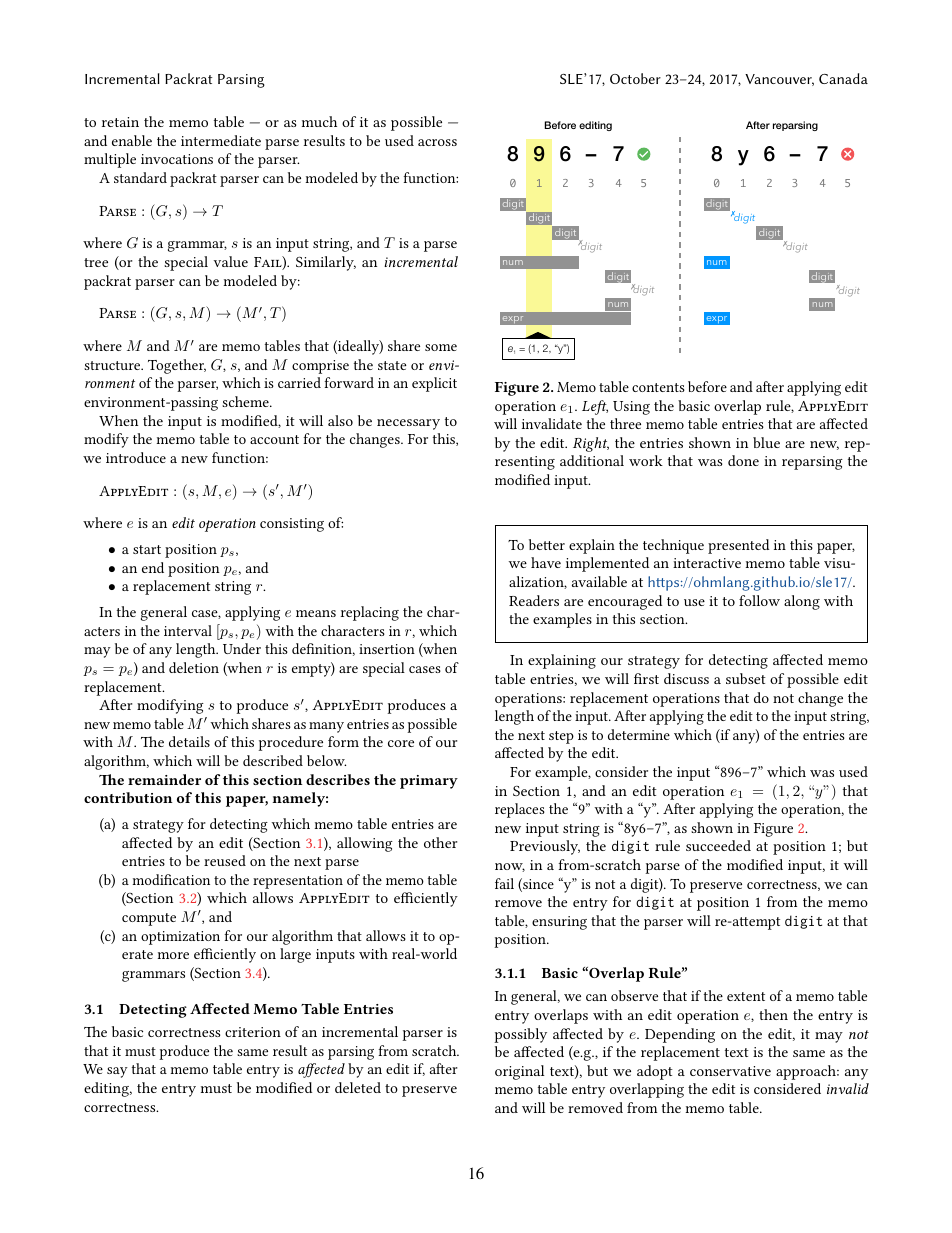 The image size is (952, 1233). I want to click on across, so click(437, 142).
